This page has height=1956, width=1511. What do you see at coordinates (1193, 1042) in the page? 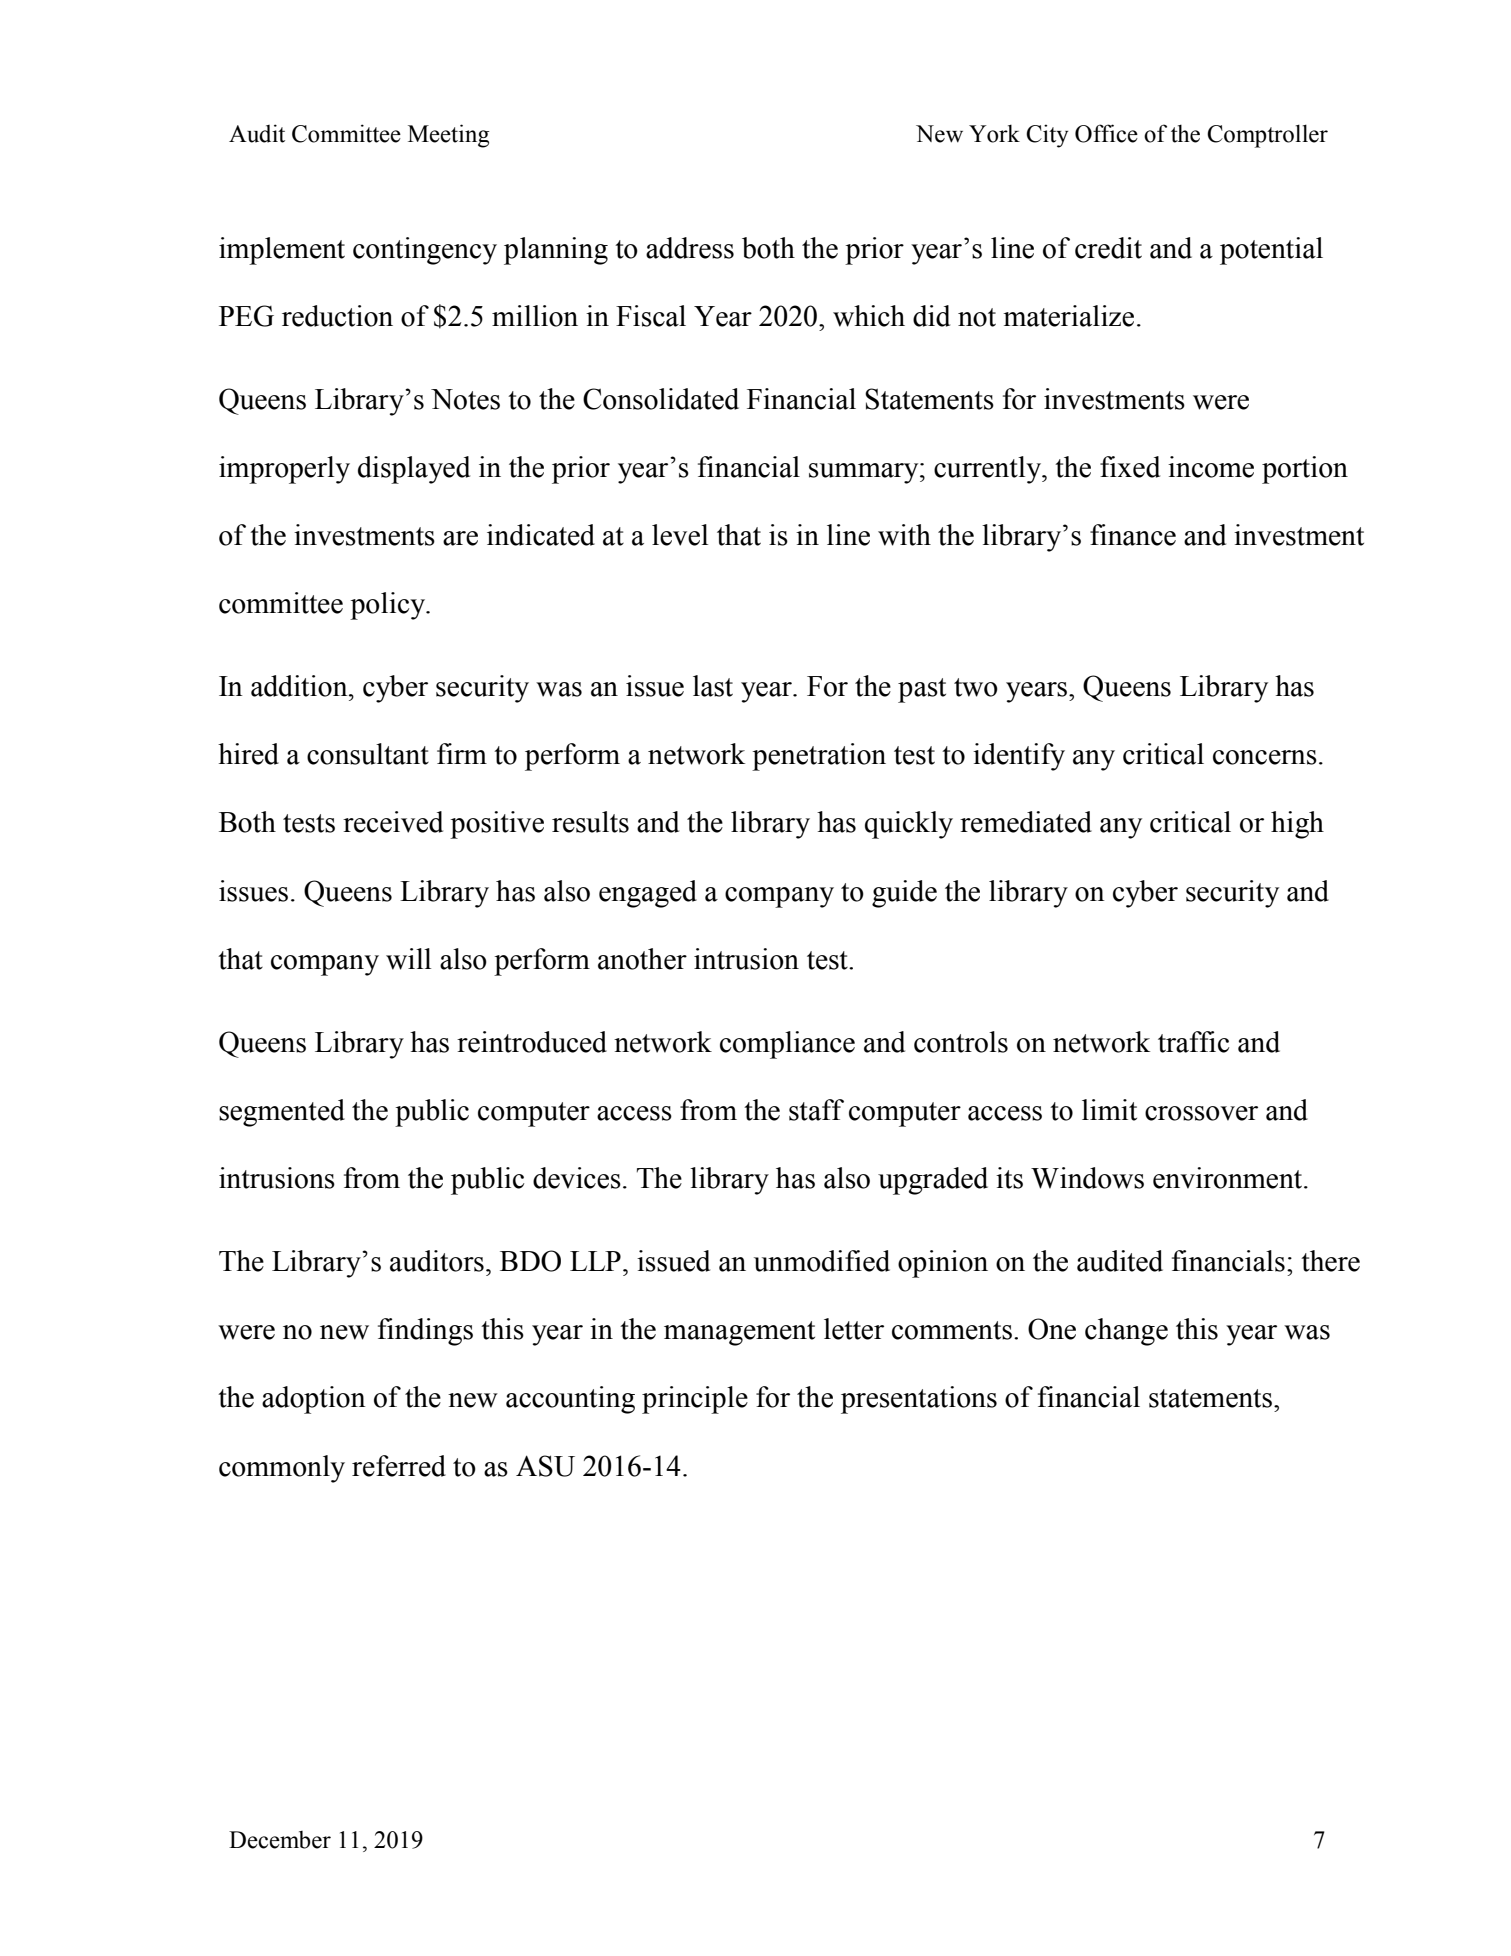
I see `traffic` at bounding box center [1193, 1042].
